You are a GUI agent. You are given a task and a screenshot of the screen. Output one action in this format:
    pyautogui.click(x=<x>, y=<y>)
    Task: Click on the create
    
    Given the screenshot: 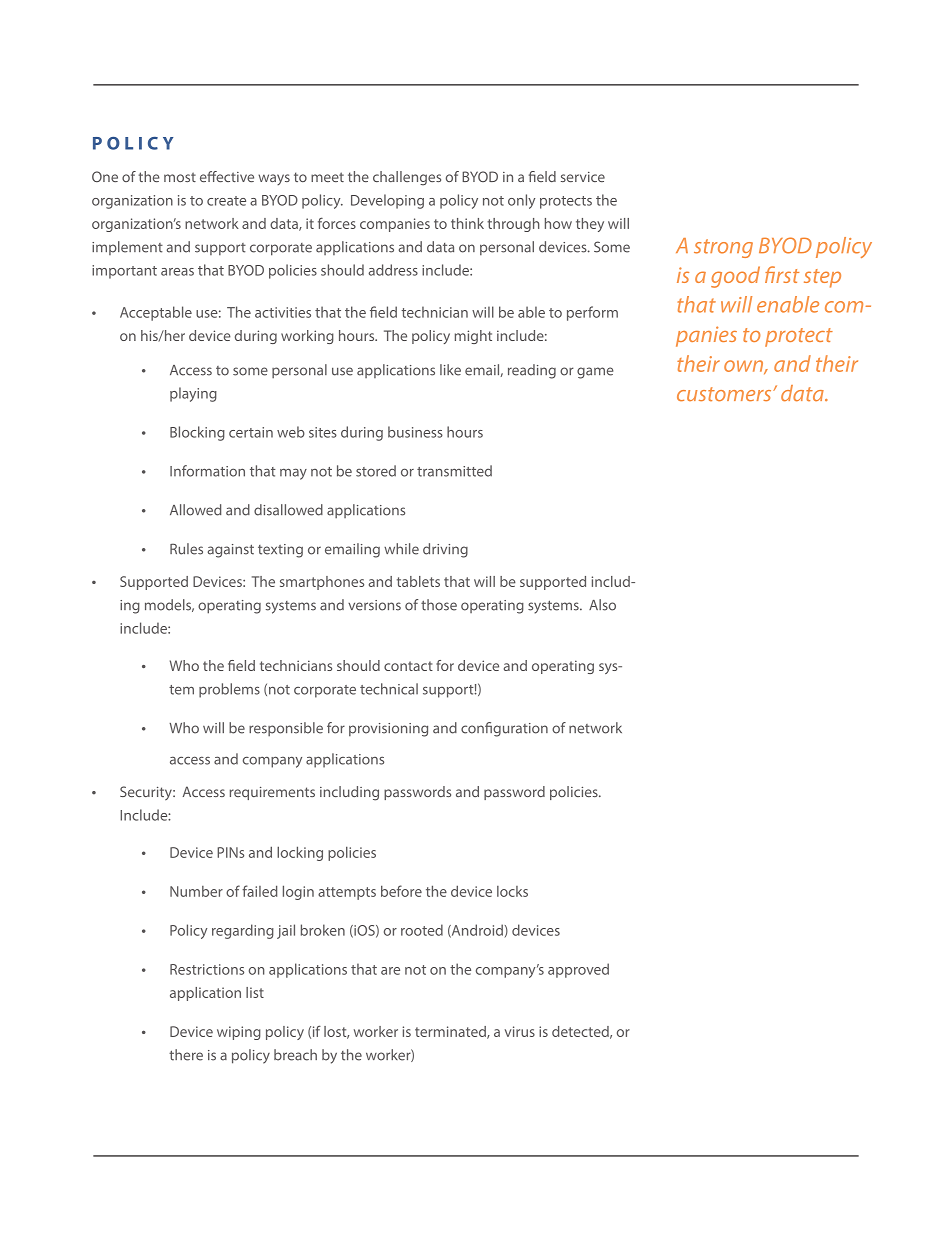 What is the action you would take?
    pyautogui.click(x=226, y=201)
